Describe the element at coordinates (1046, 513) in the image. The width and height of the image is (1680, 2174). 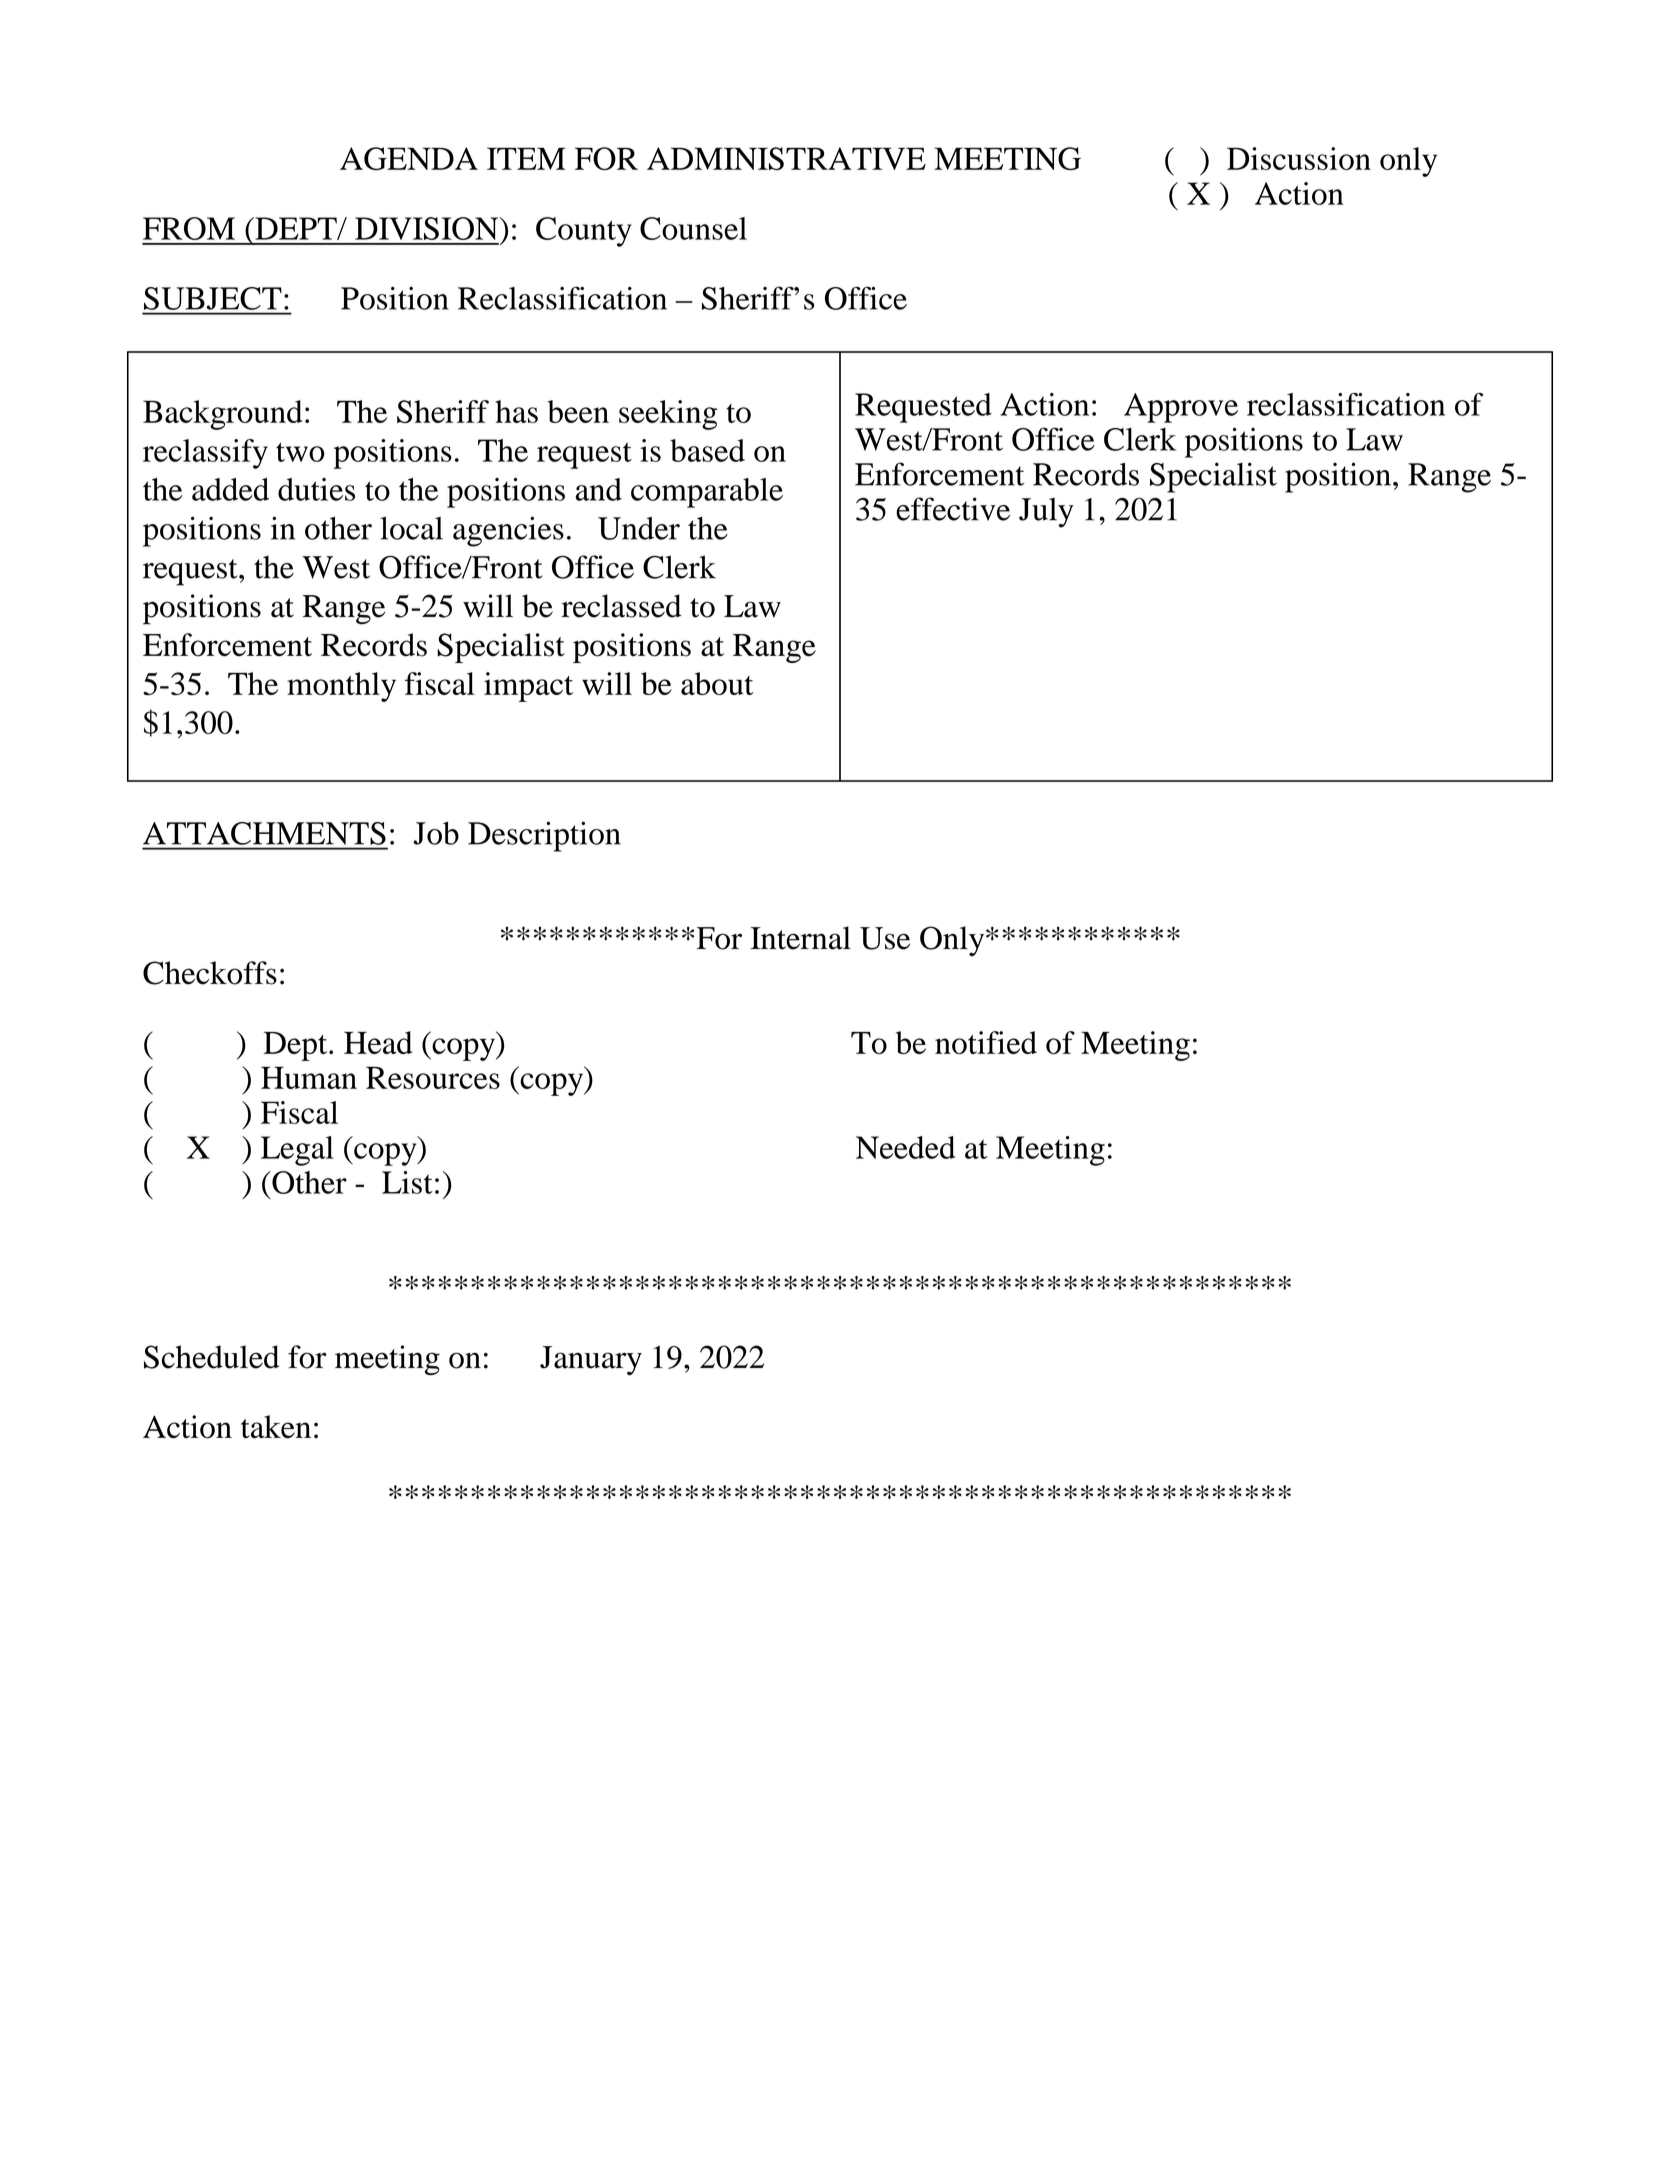
I see `July` at that location.
